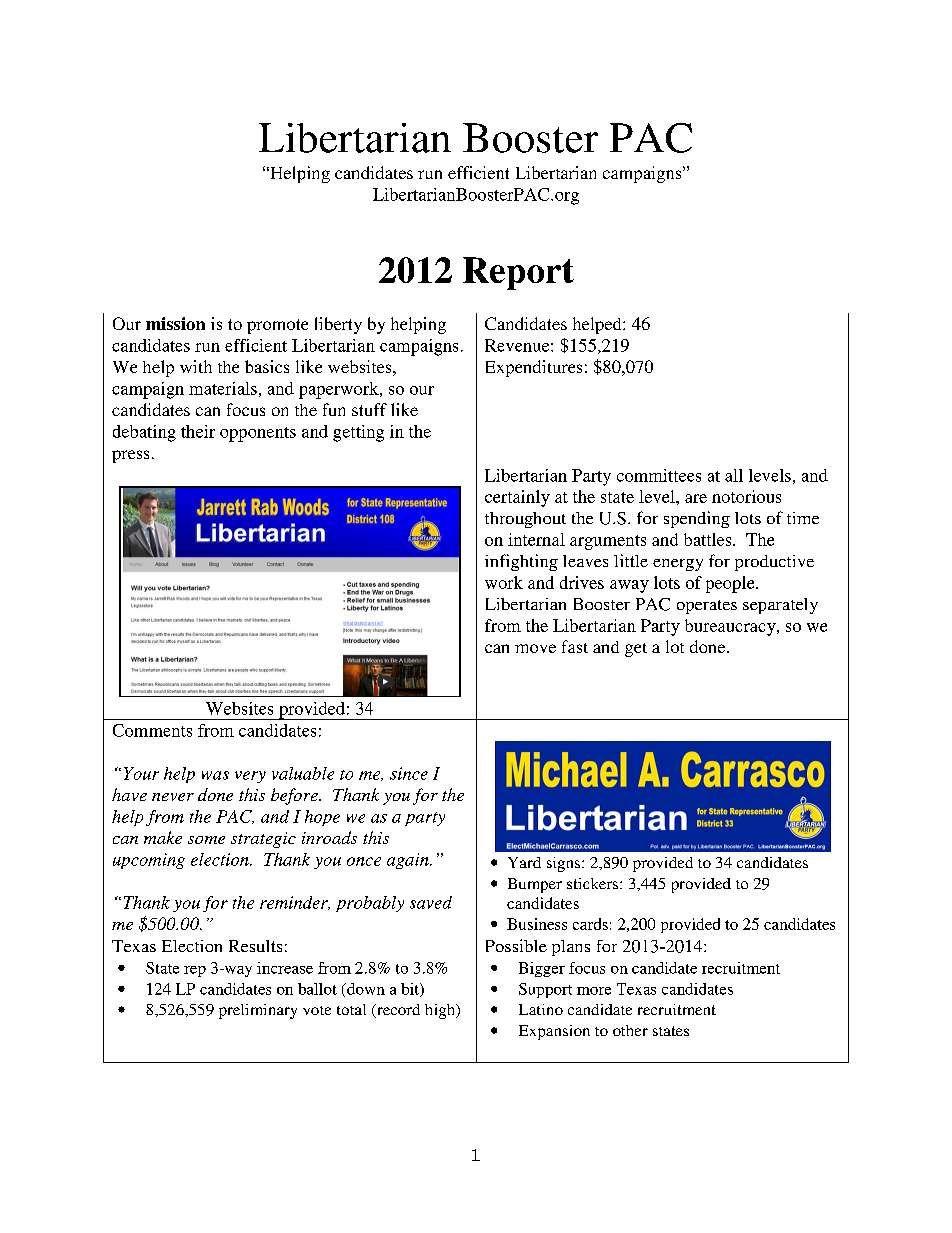  I want to click on Your, so click(141, 773).
